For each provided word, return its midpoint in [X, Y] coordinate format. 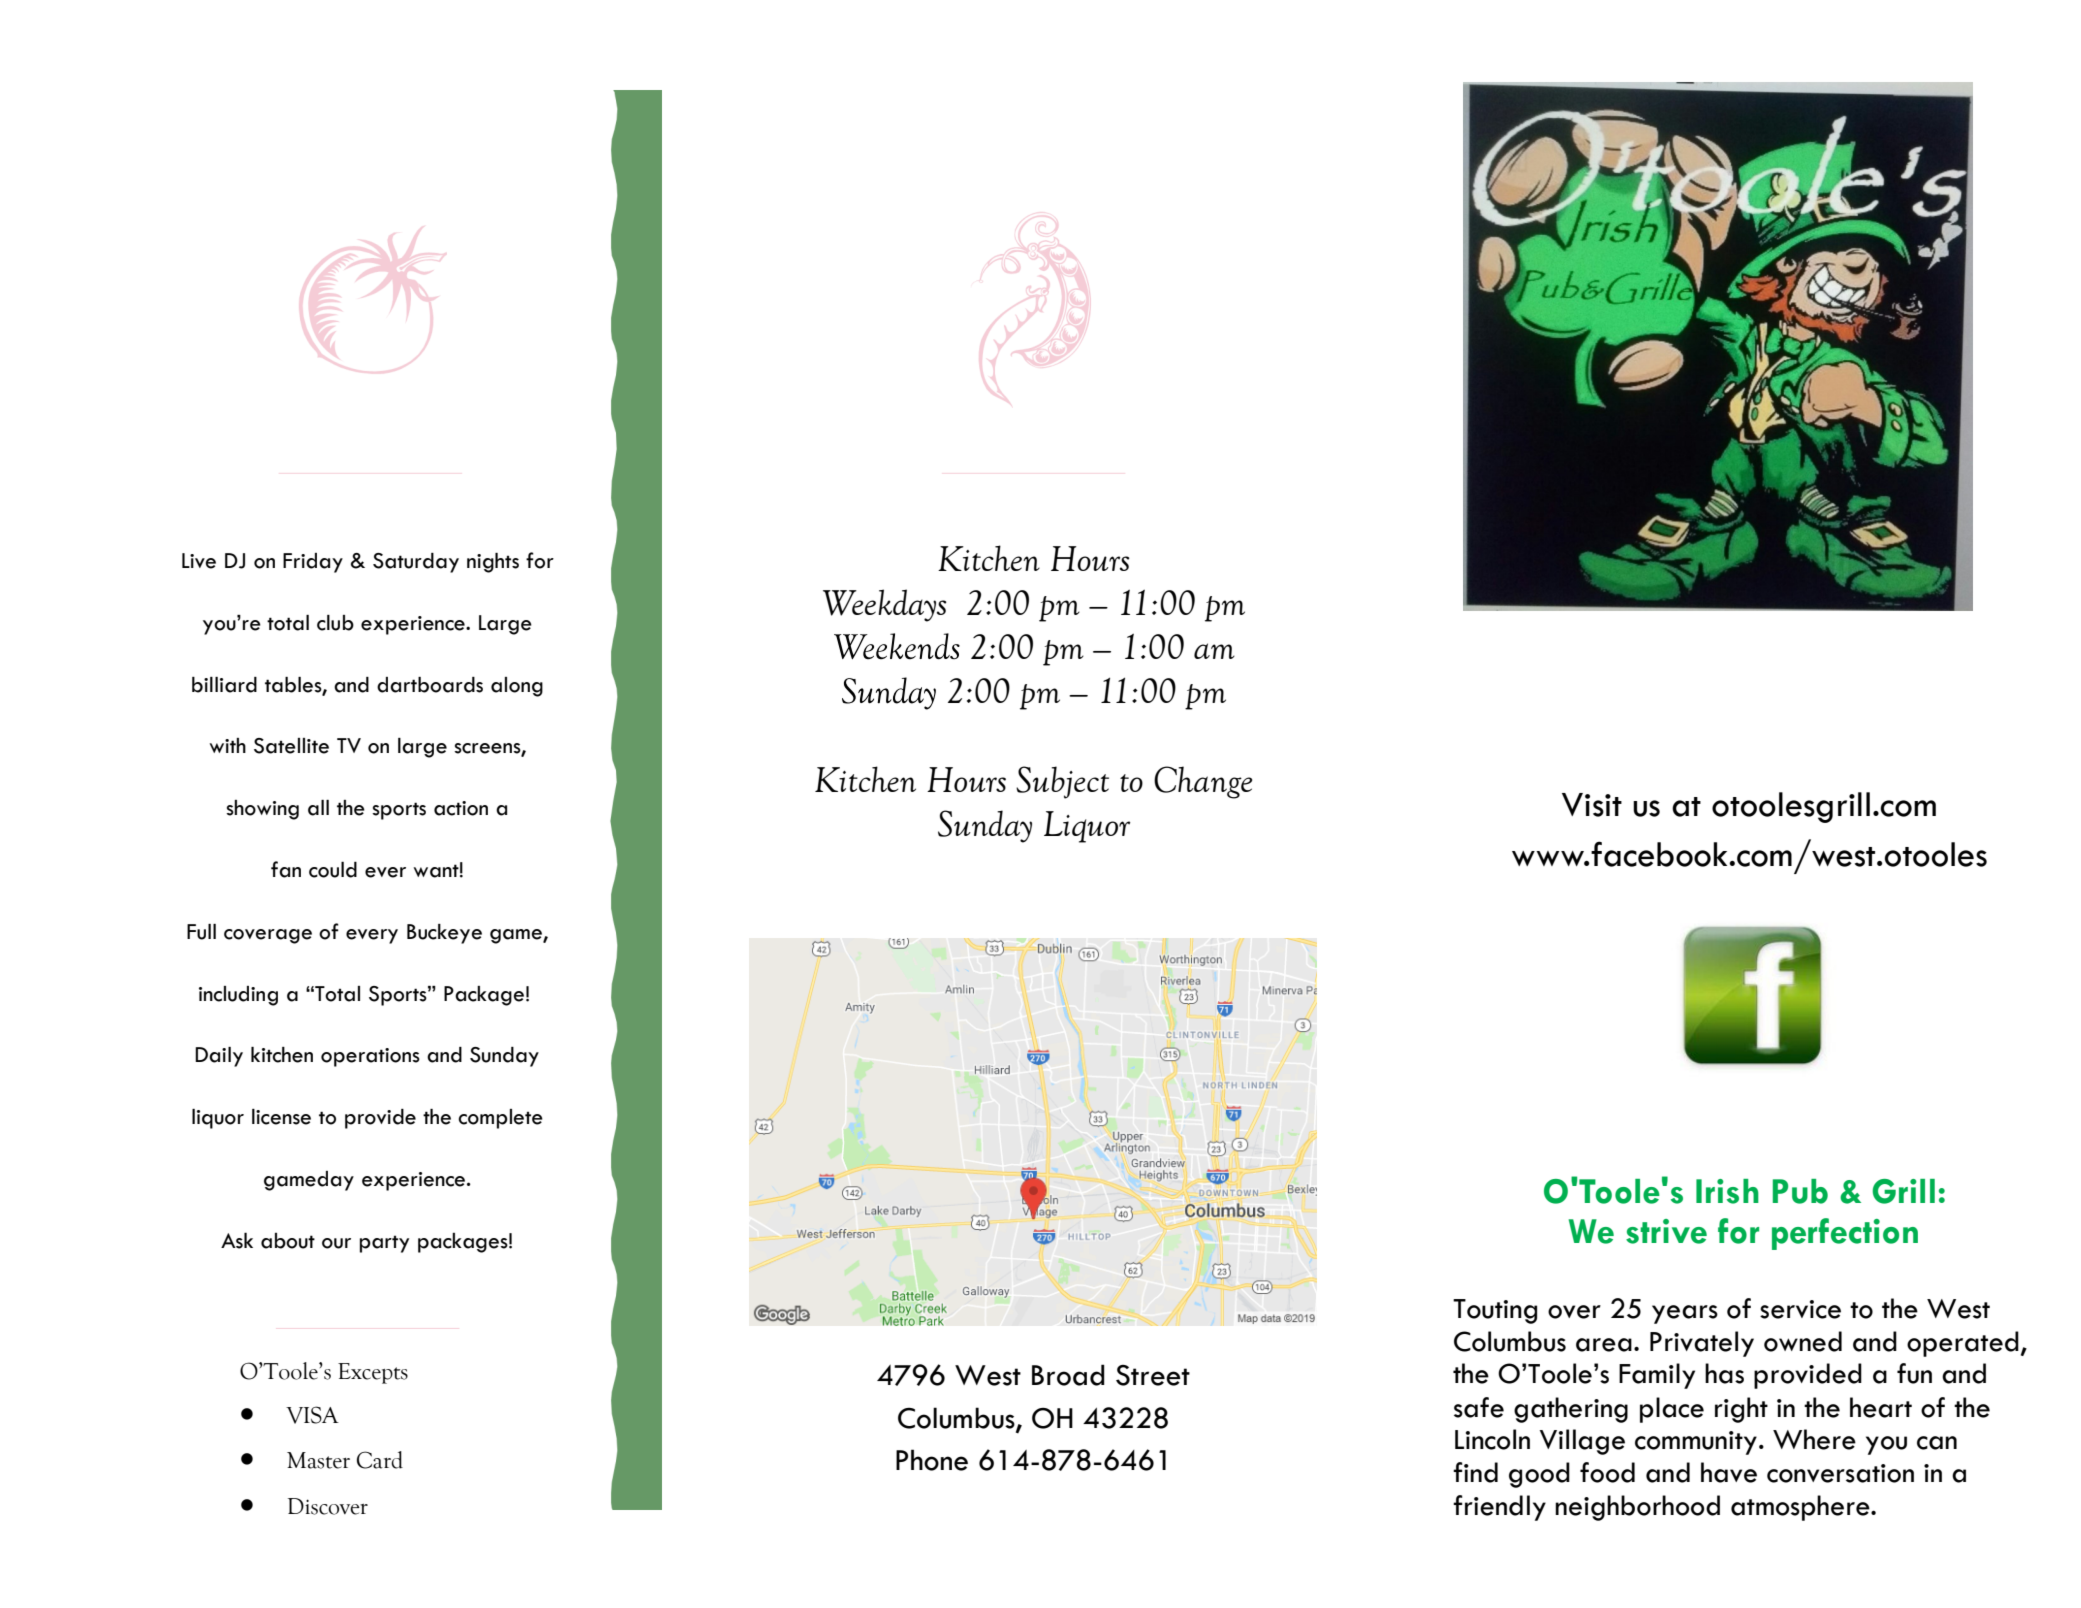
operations [370, 1057]
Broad [1068, 1375]
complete [500, 1119]
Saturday [416, 563]
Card [380, 1460]
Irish [1727, 1191]
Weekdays [885, 605]
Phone [932, 1460]
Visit [1592, 805]
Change [1203, 782]
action [461, 808]
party [384, 1244]
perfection [1845, 1234]
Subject [1062, 782]
